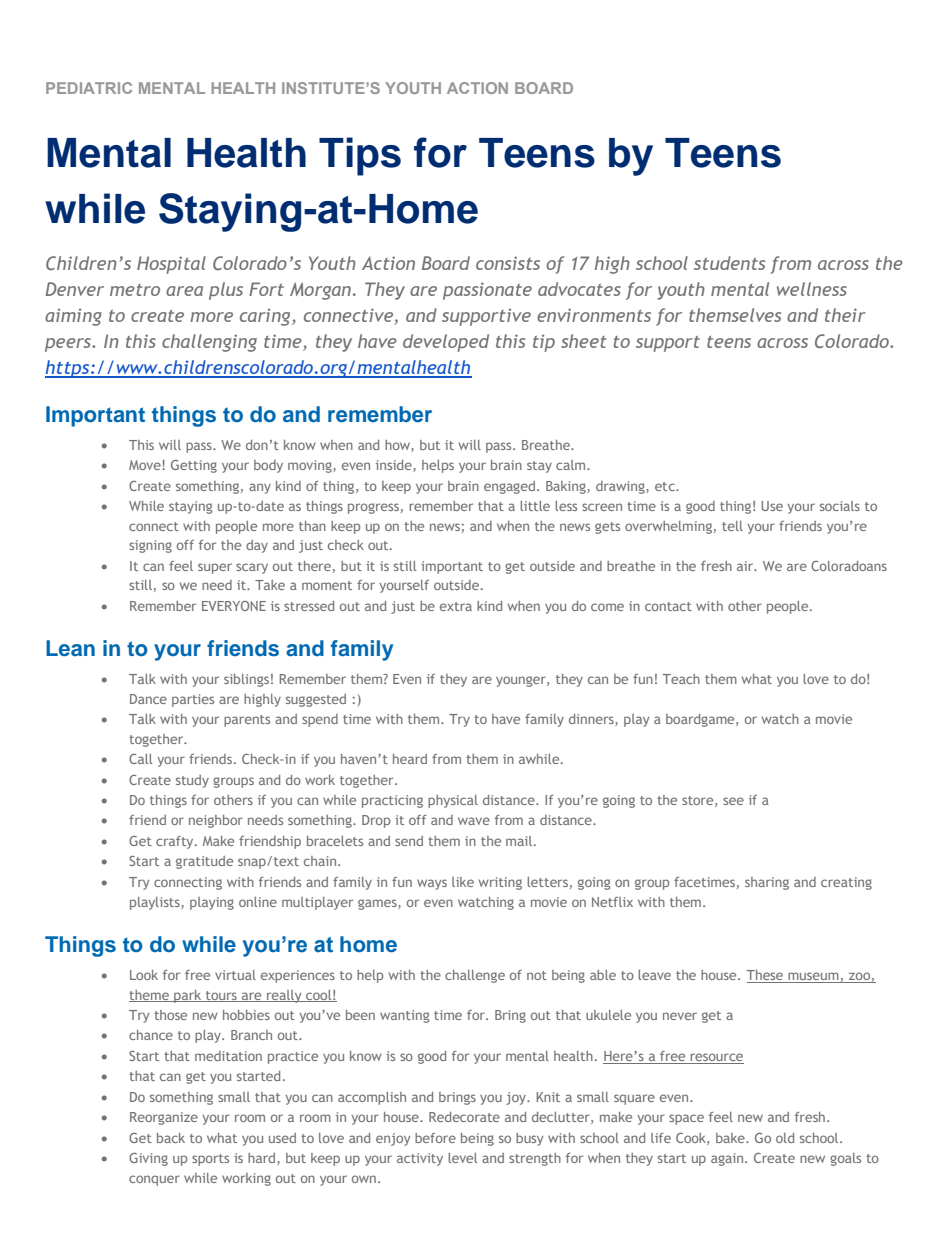 The height and width of the screenshot is (1233, 952). What do you see at coordinates (234, 606) in the screenshot?
I see `EVERYONE` at bounding box center [234, 606].
